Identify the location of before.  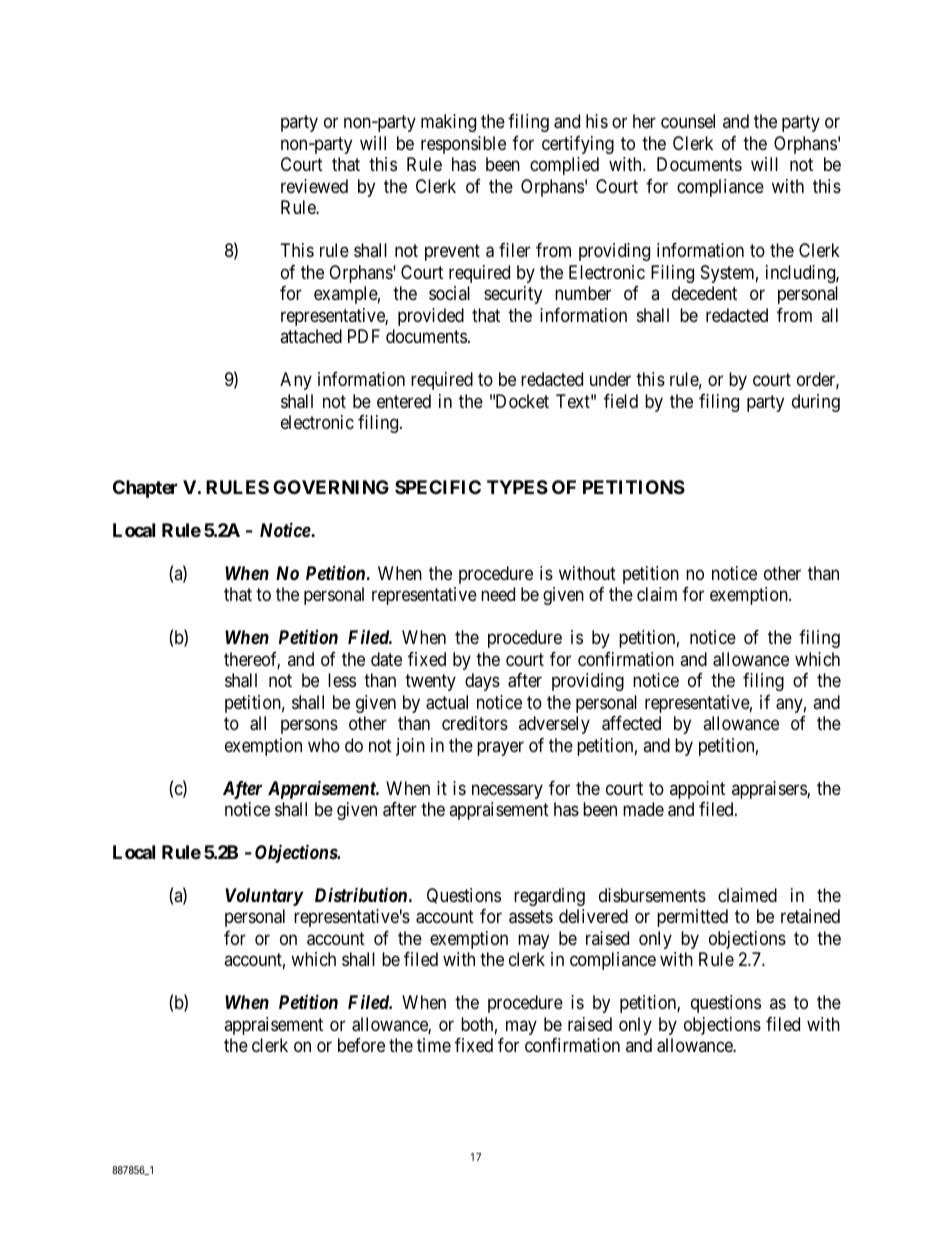
(361, 1045).
